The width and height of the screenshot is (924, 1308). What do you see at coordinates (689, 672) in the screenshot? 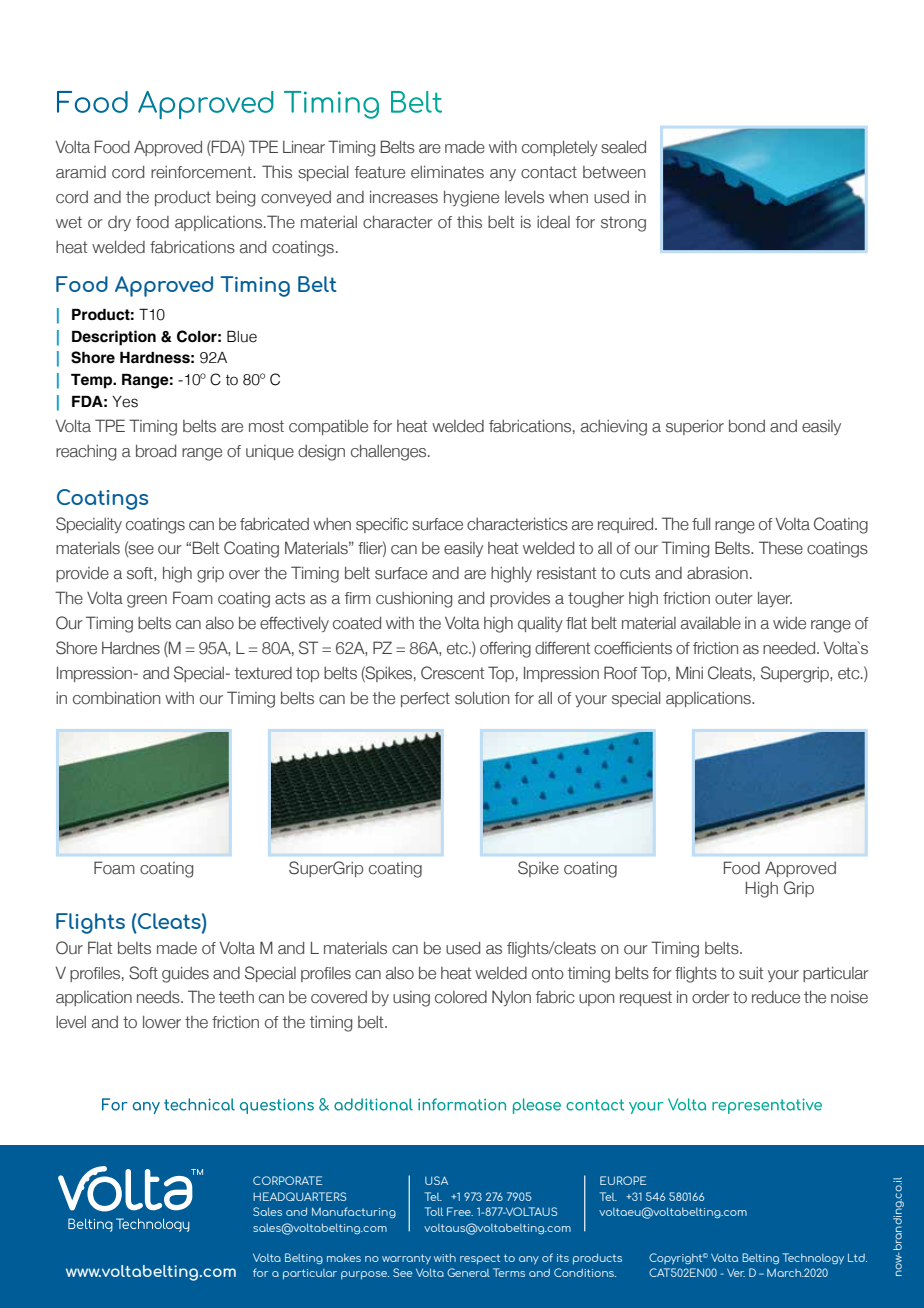
I see `Mini` at bounding box center [689, 672].
